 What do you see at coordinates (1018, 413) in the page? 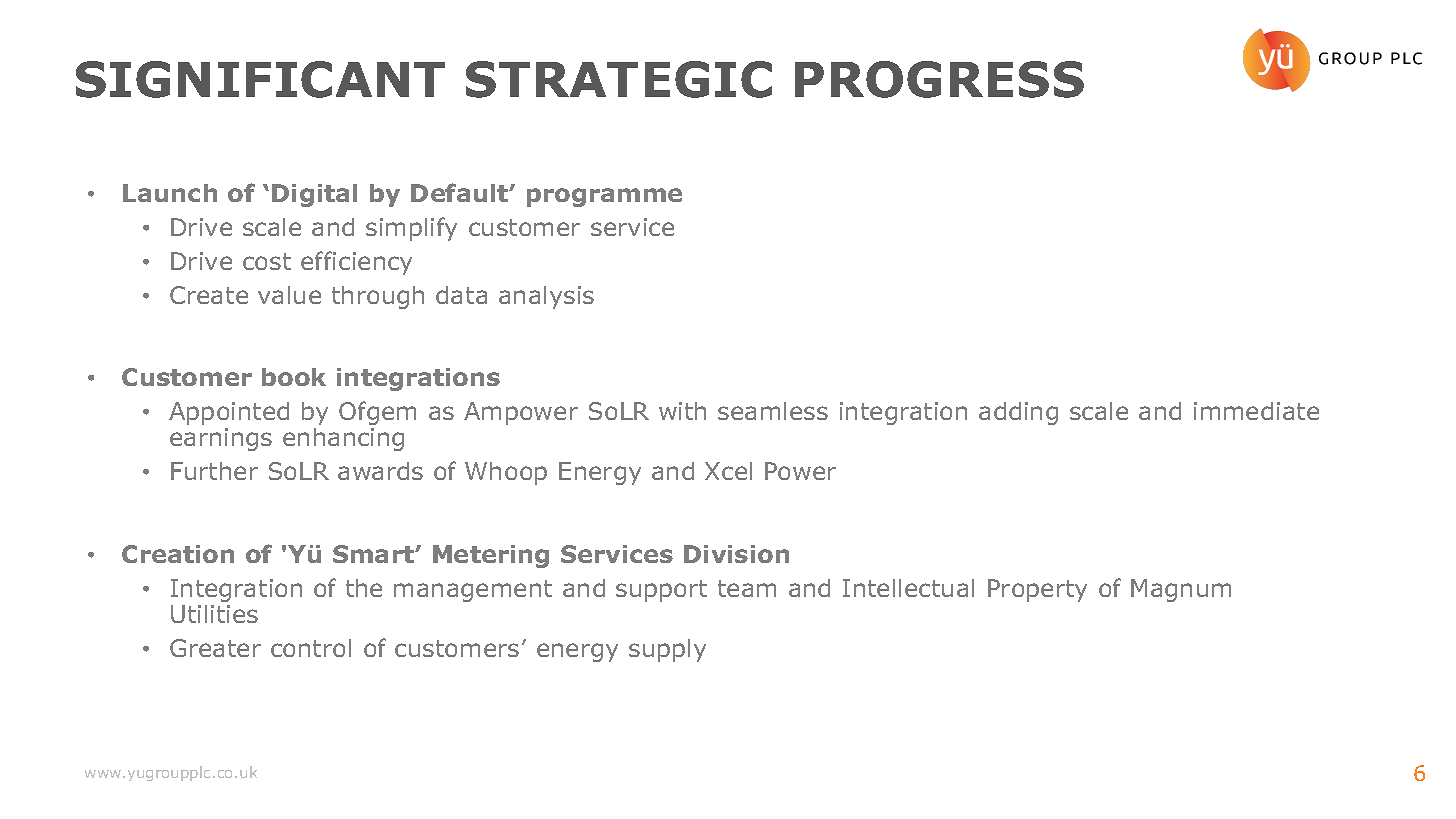
I see `adding` at bounding box center [1018, 413].
